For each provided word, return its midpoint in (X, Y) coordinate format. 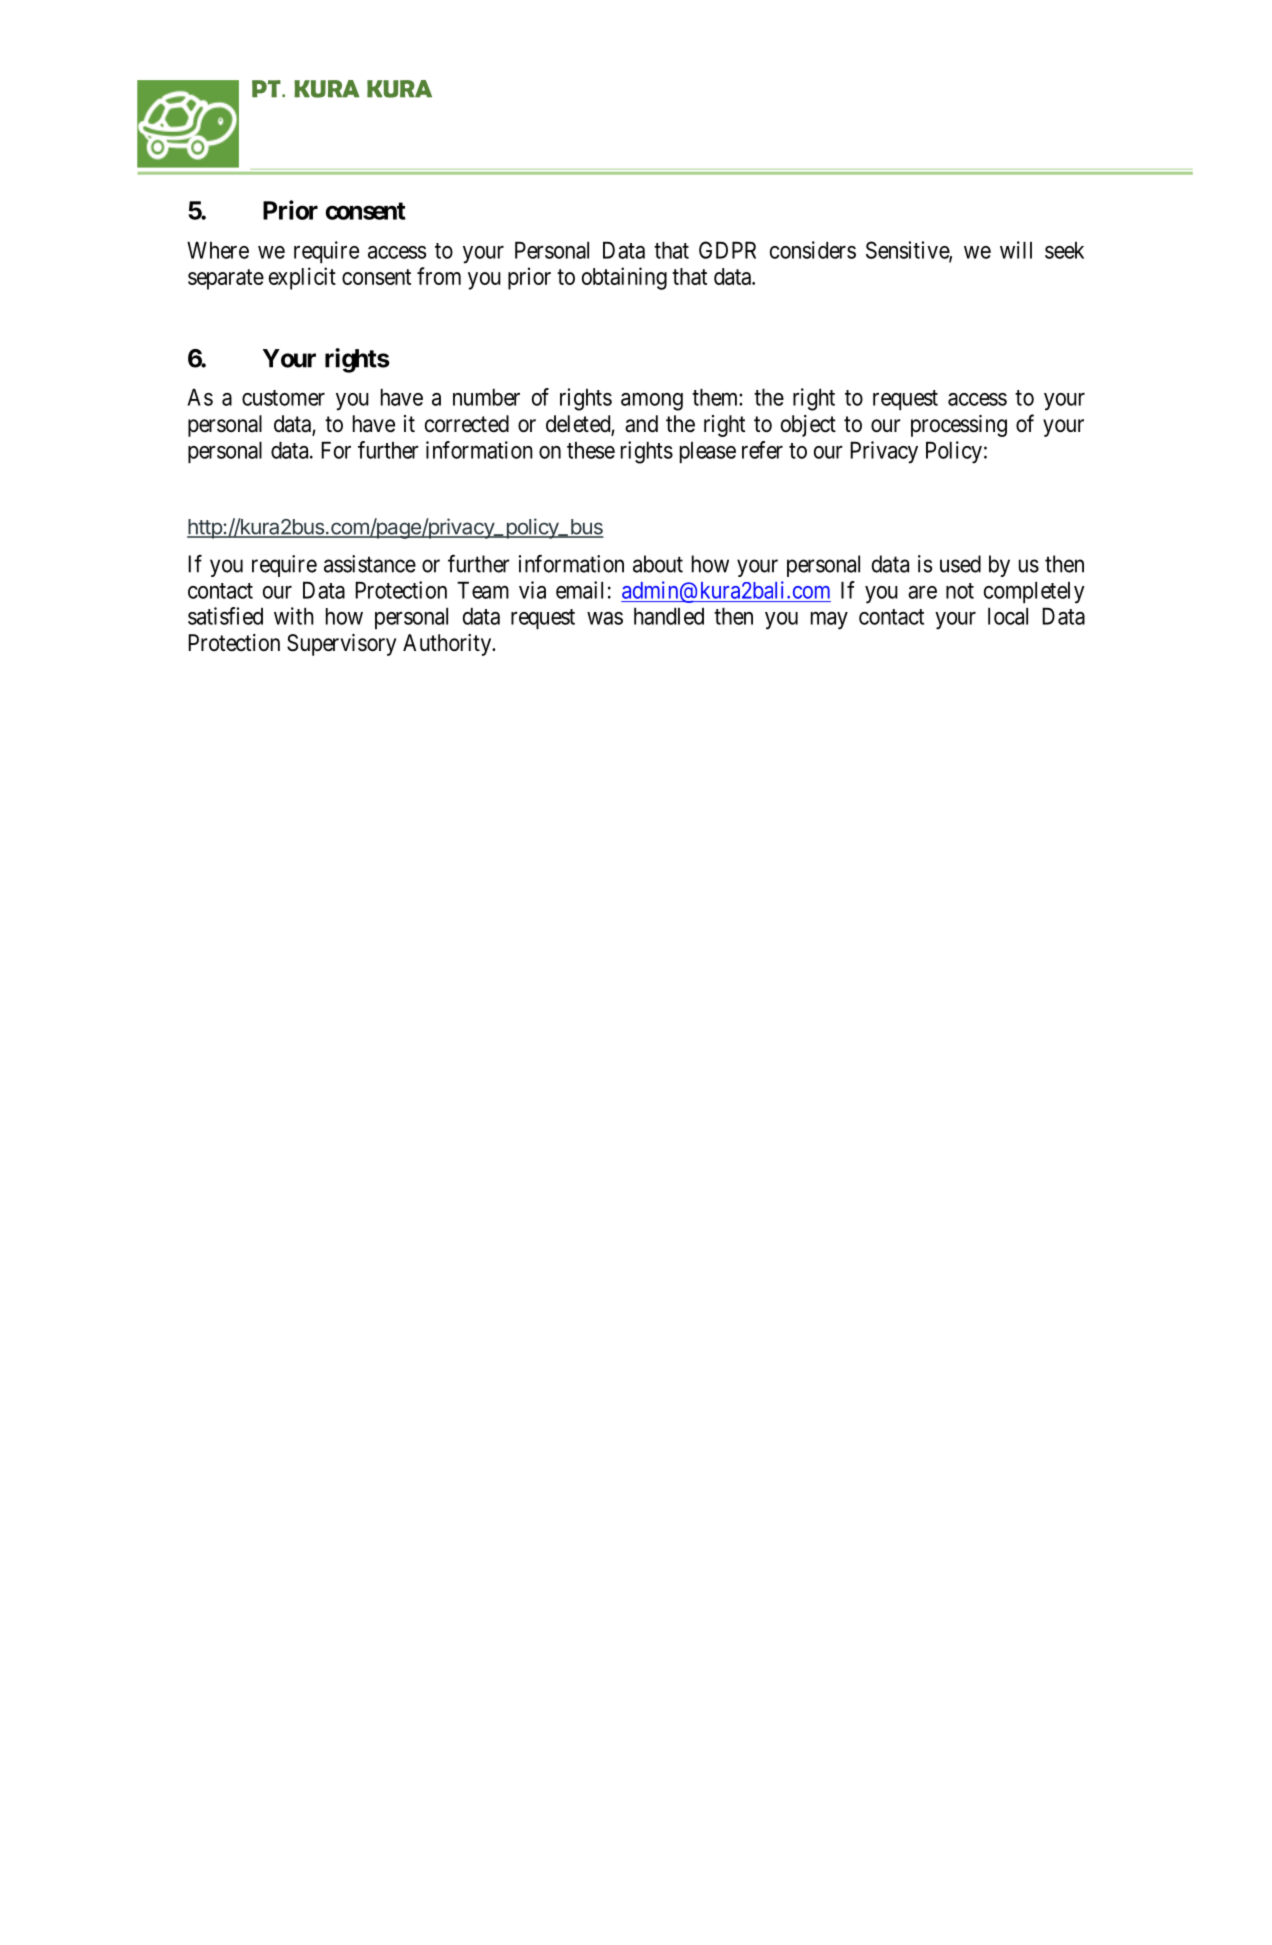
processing (959, 426)
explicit (302, 278)
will (1016, 250)
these (591, 450)
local (1008, 616)
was (605, 618)
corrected (467, 424)
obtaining (624, 278)
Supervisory (341, 645)
